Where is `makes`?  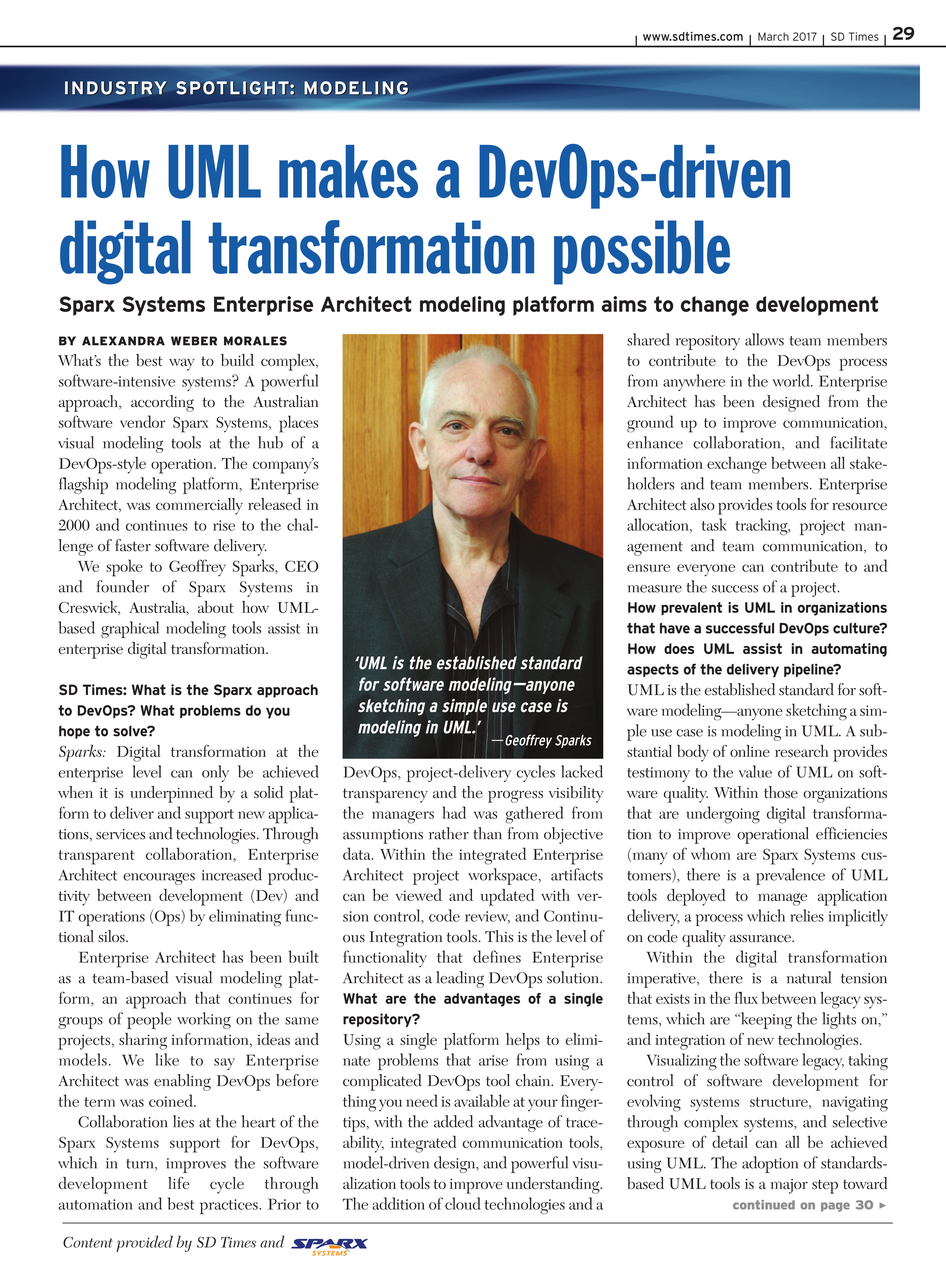 makes is located at coordinates (348, 171).
